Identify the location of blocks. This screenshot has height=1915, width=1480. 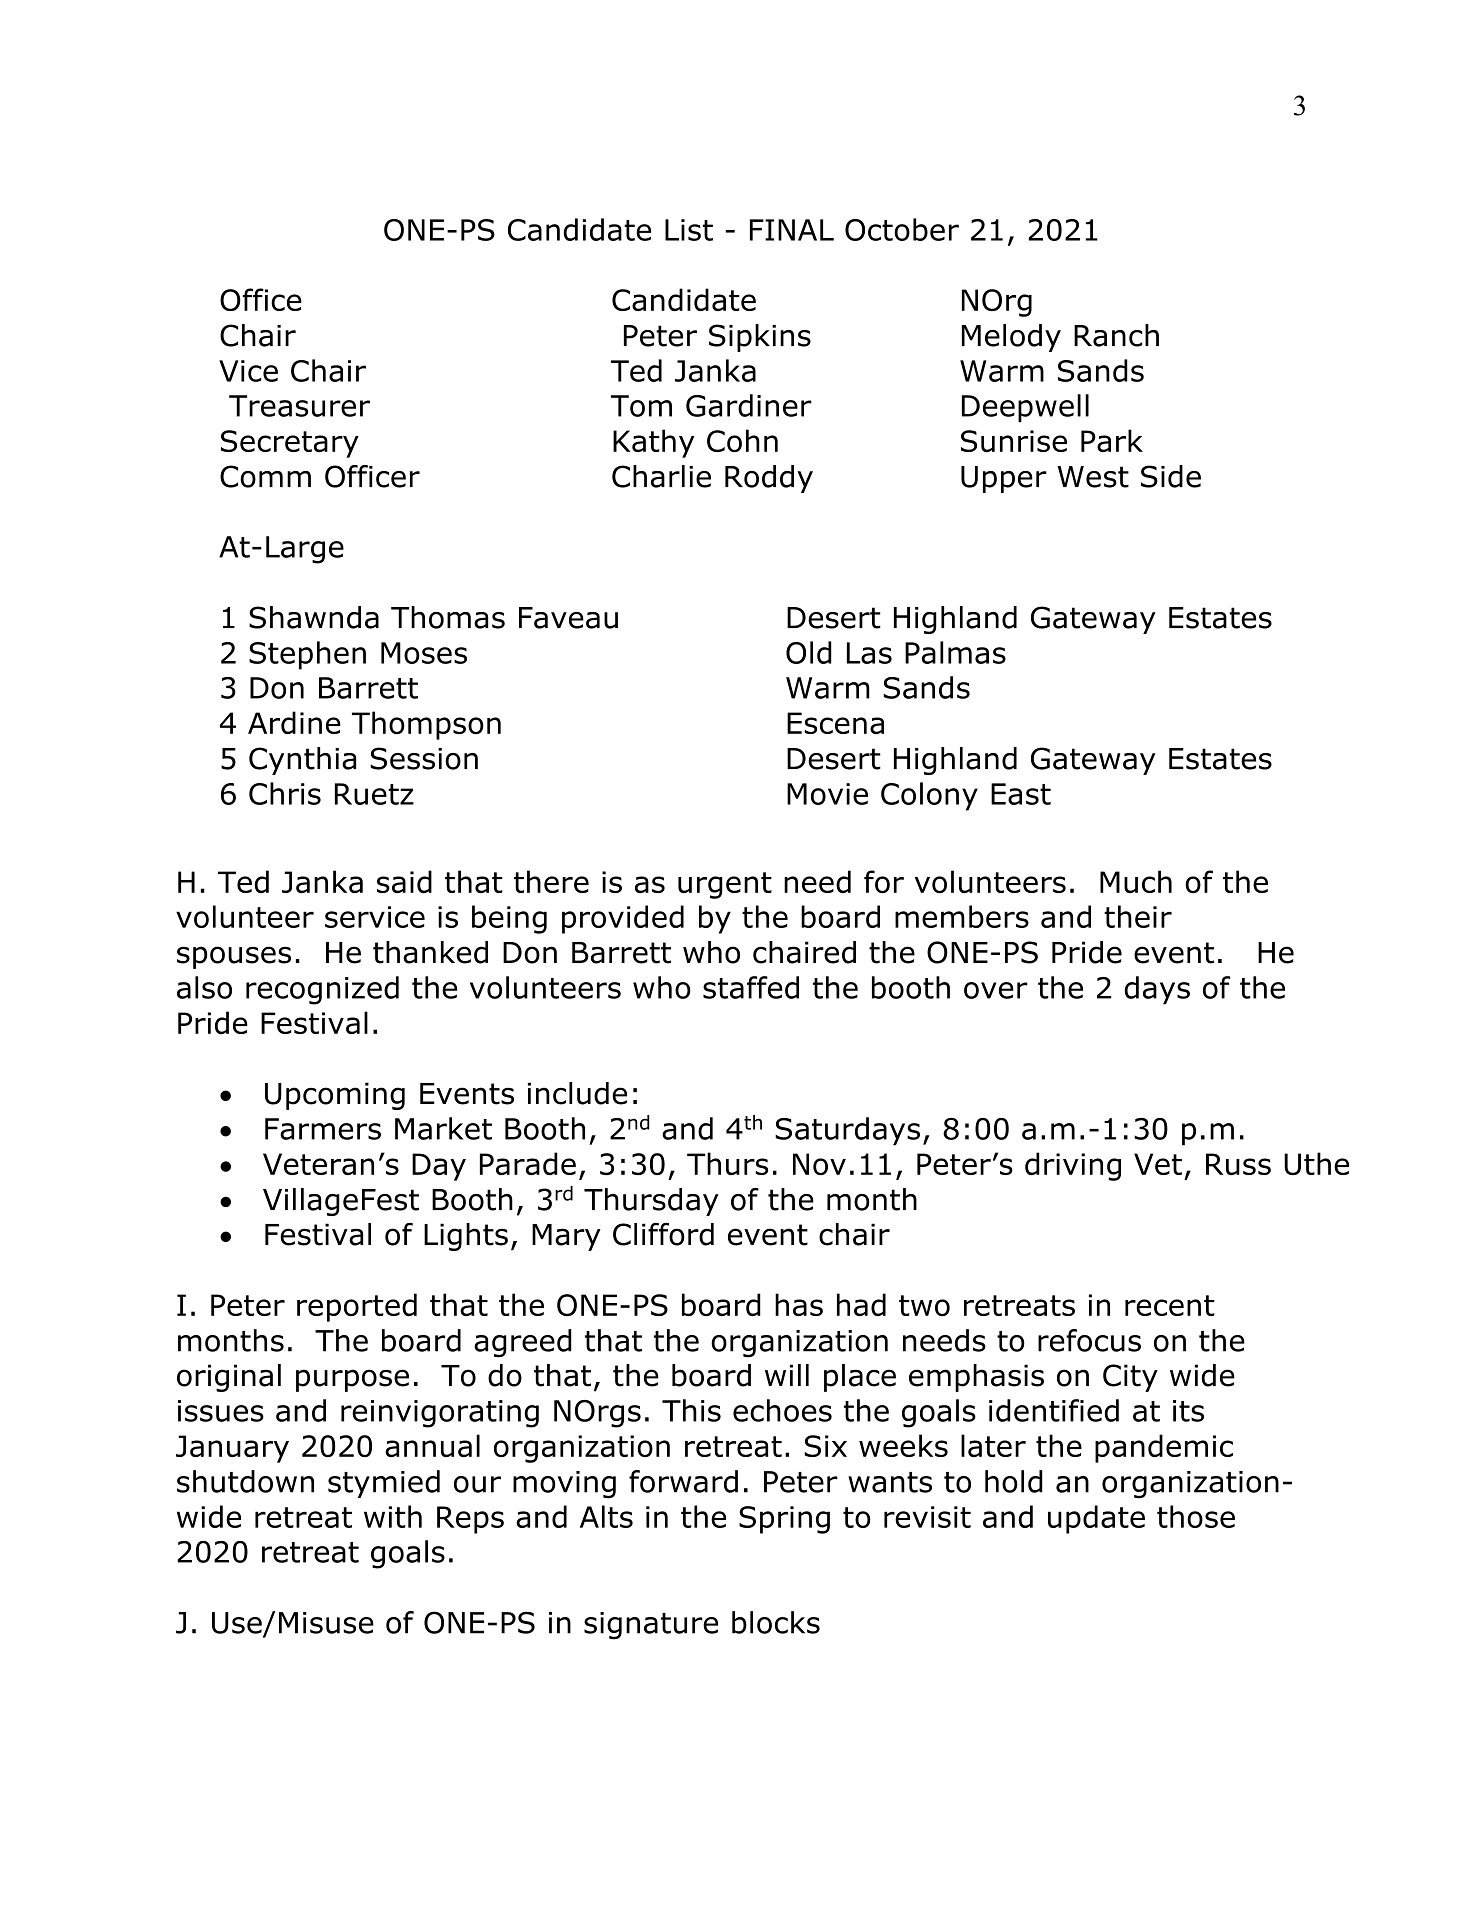
(776, 1622).
